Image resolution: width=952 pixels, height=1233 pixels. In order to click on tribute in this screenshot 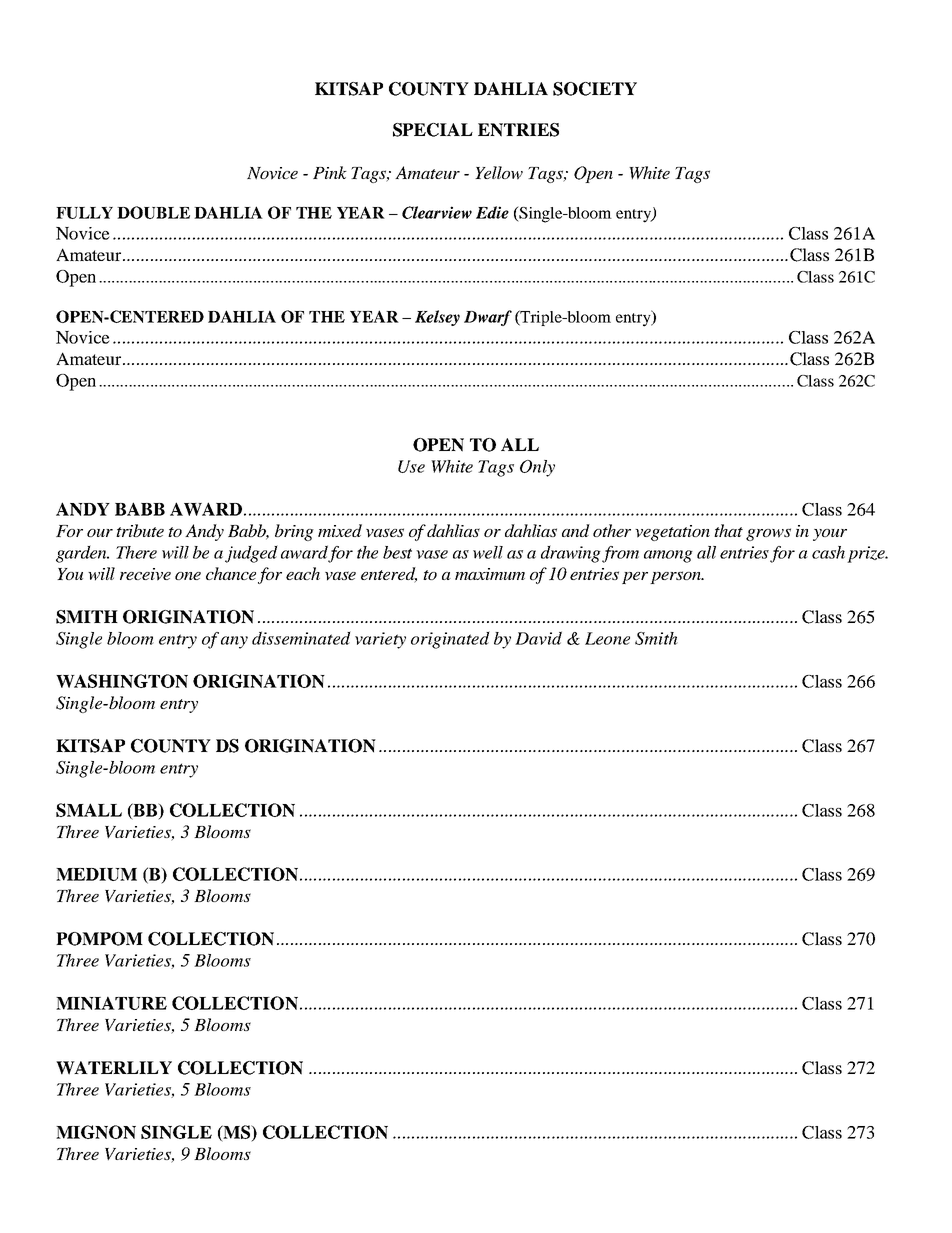, I will do `click(140, 530)`.
